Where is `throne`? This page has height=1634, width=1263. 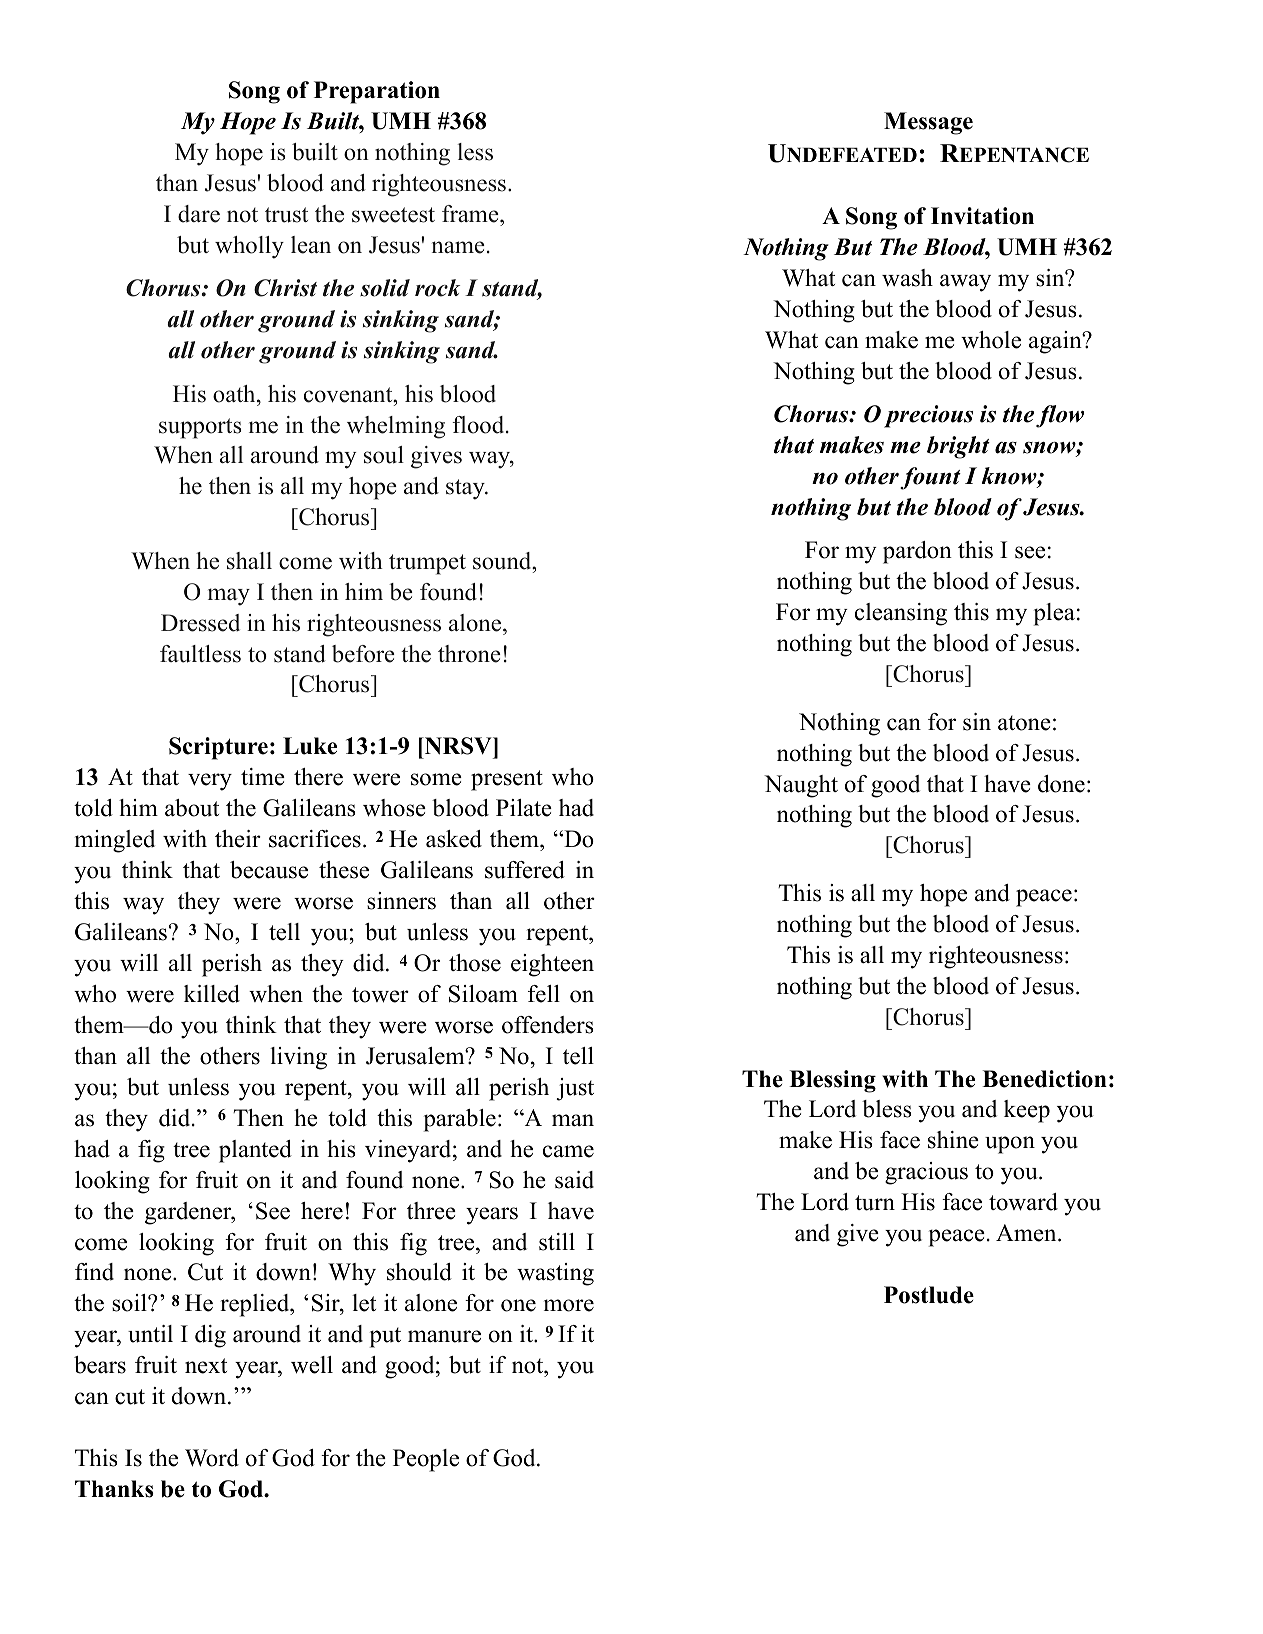
throne is located at coordinates (469, 654).
